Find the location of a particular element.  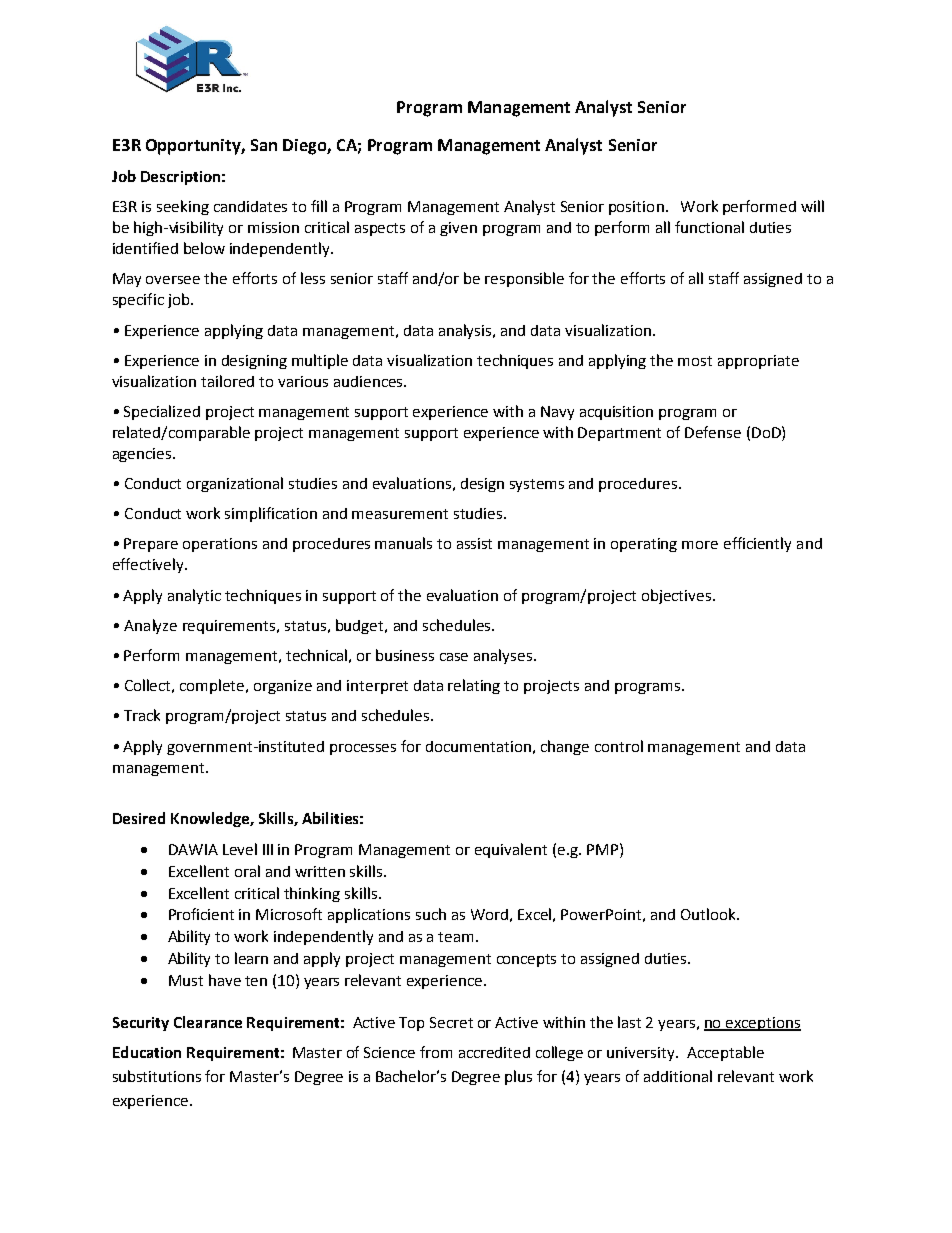

Clearance is located at coordinates (208, 1022).
